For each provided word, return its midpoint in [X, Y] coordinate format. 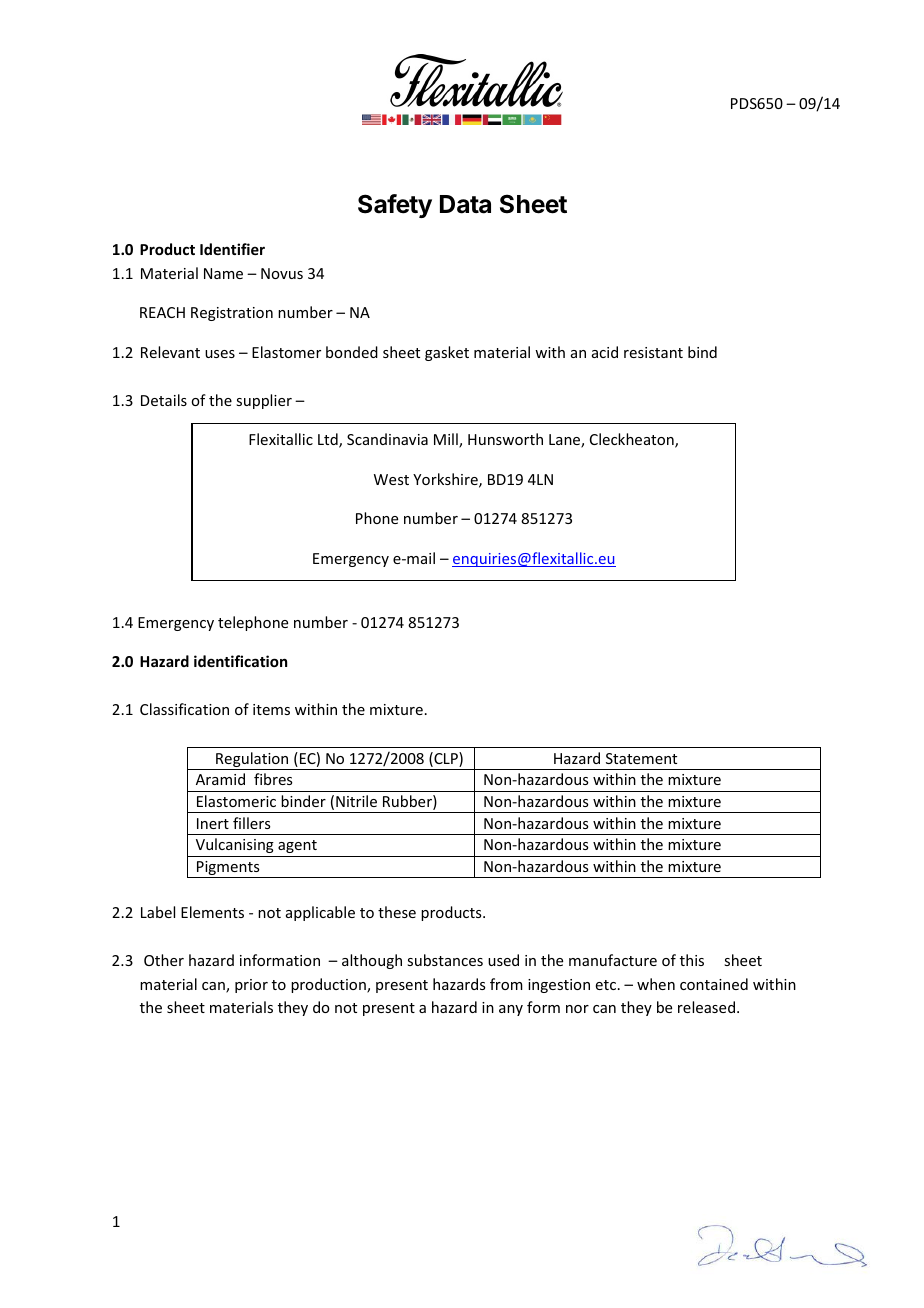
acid [605, 352]
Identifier [232, 249]
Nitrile [356, 801]
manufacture [613, 960]
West [391, 479]
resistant [653, 352]
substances [445, 960]
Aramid [220, 779]
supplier [264, 401]
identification [240, 661]
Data [465, 204]
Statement [641, 758]
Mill [447, 440]
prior [251, 986]
